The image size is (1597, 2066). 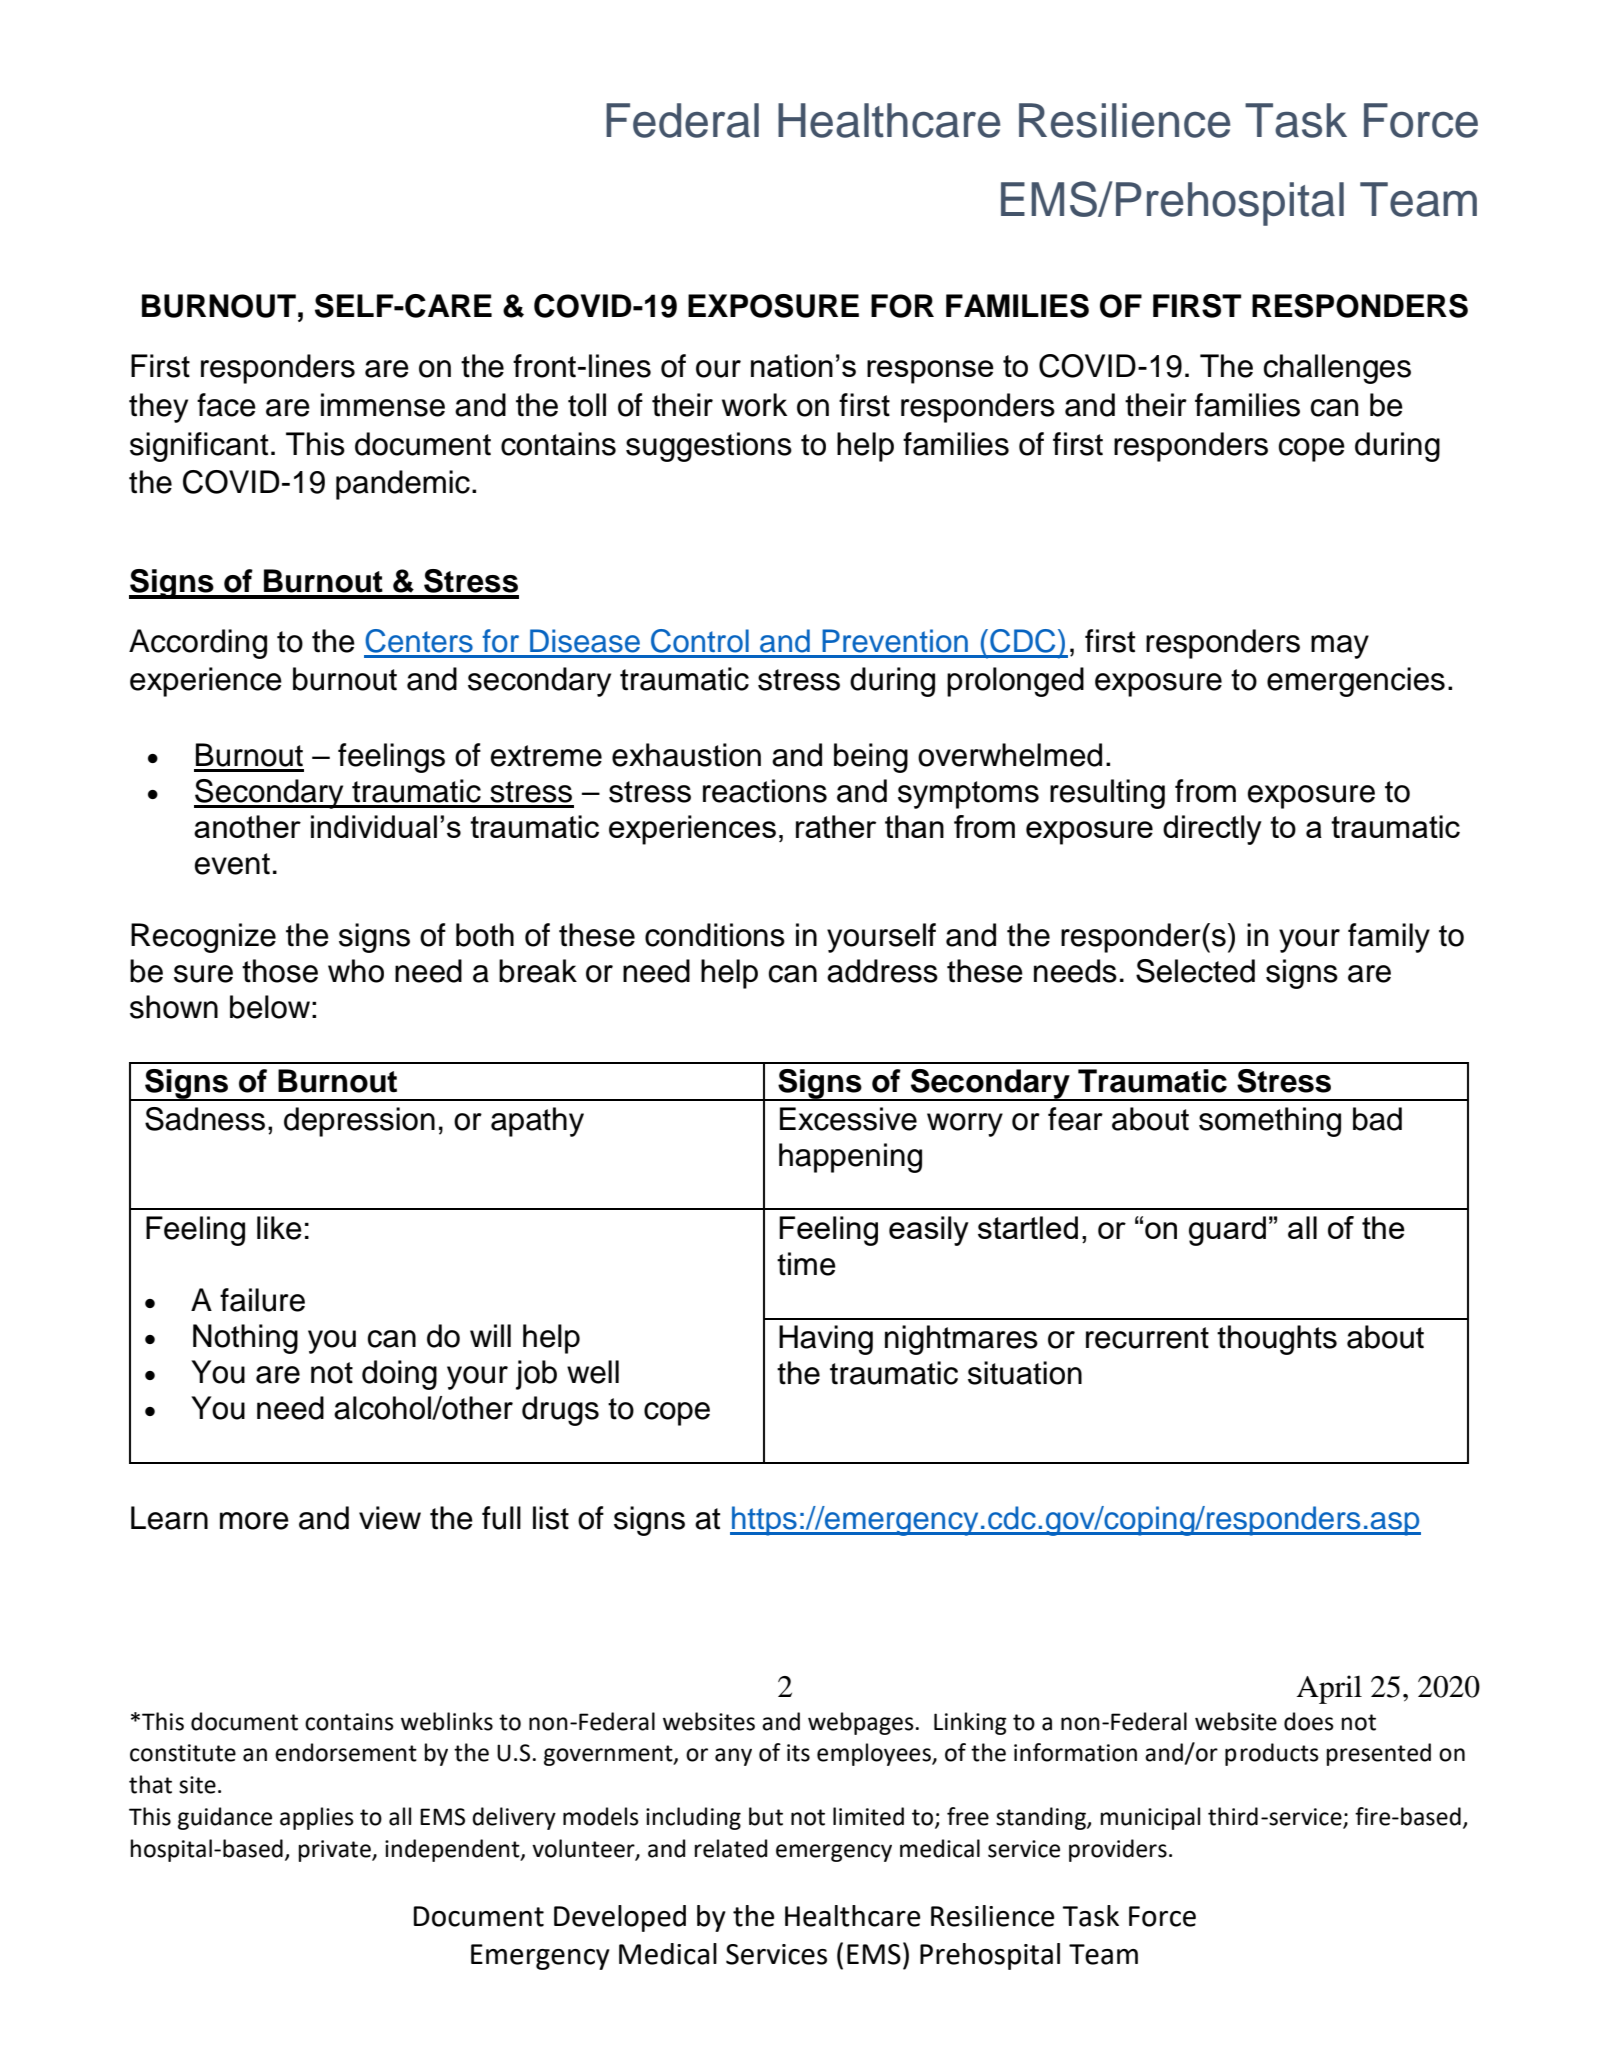 What do you see at coordinates (754, 405) in the screenshot?
I see `work` at bounding box center [754, 405].
